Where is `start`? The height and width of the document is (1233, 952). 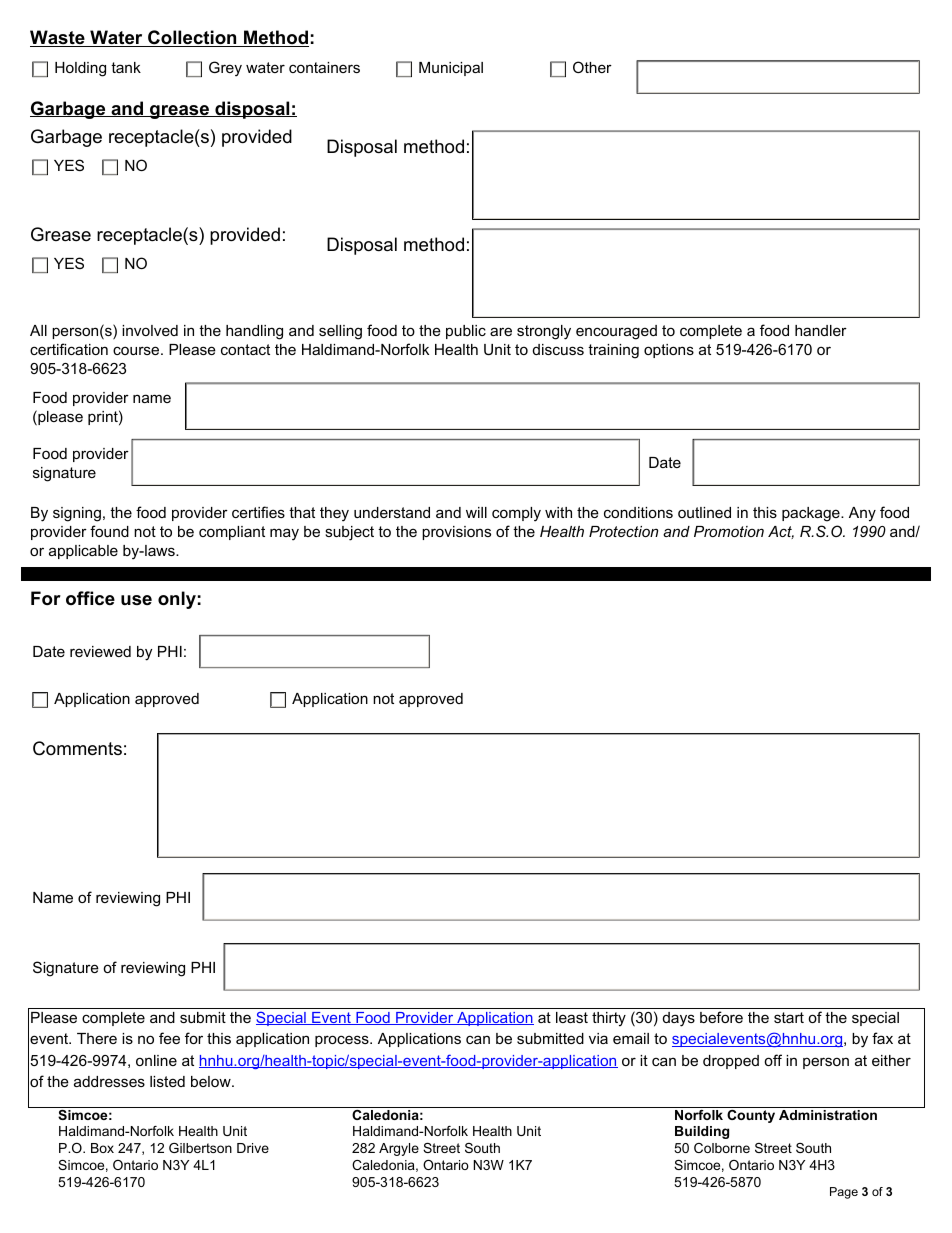 start is located at coordinates (789, 1017).
